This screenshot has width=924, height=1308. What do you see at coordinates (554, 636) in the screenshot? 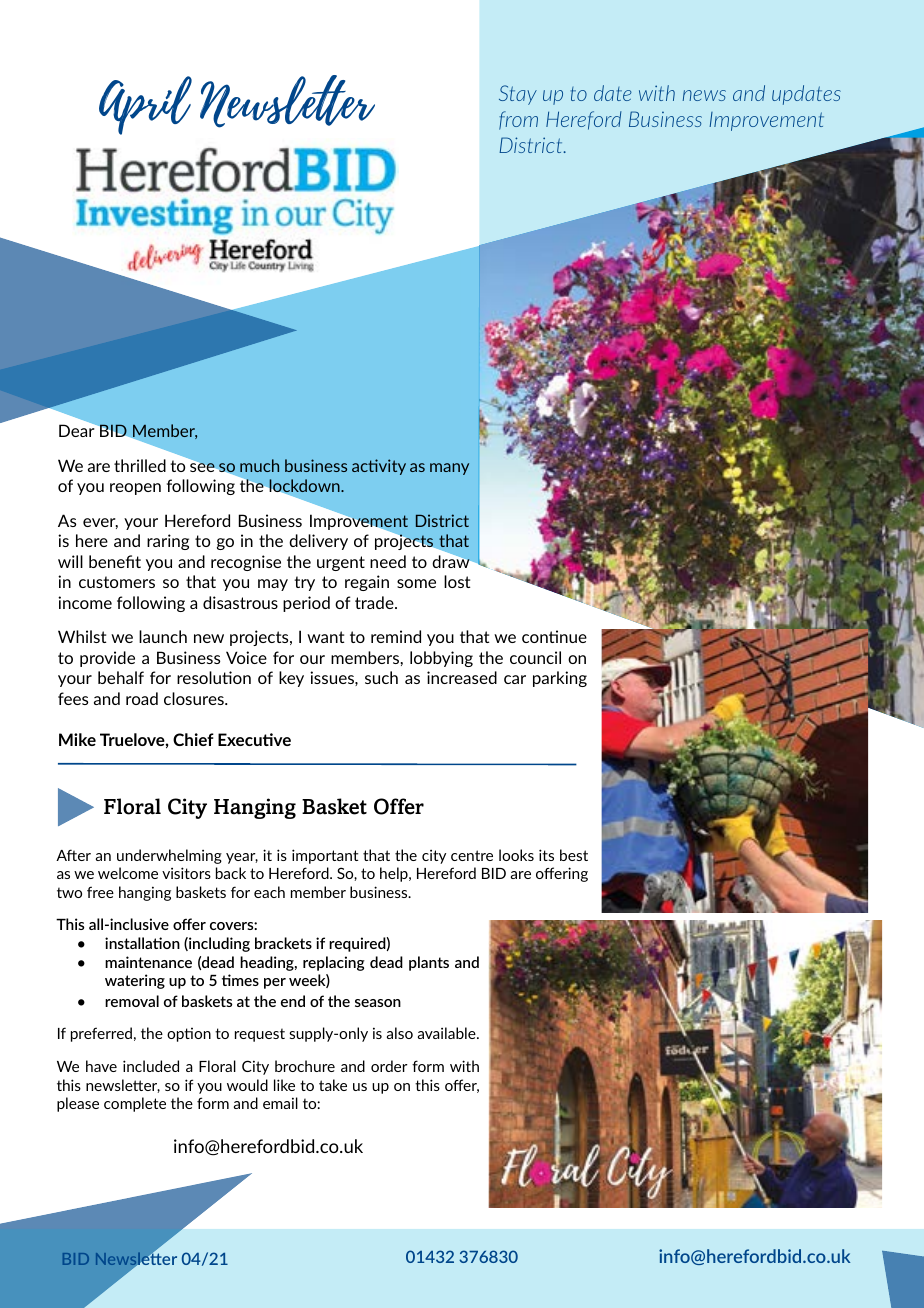
I see `continue` at bounding box center [554, 636].
